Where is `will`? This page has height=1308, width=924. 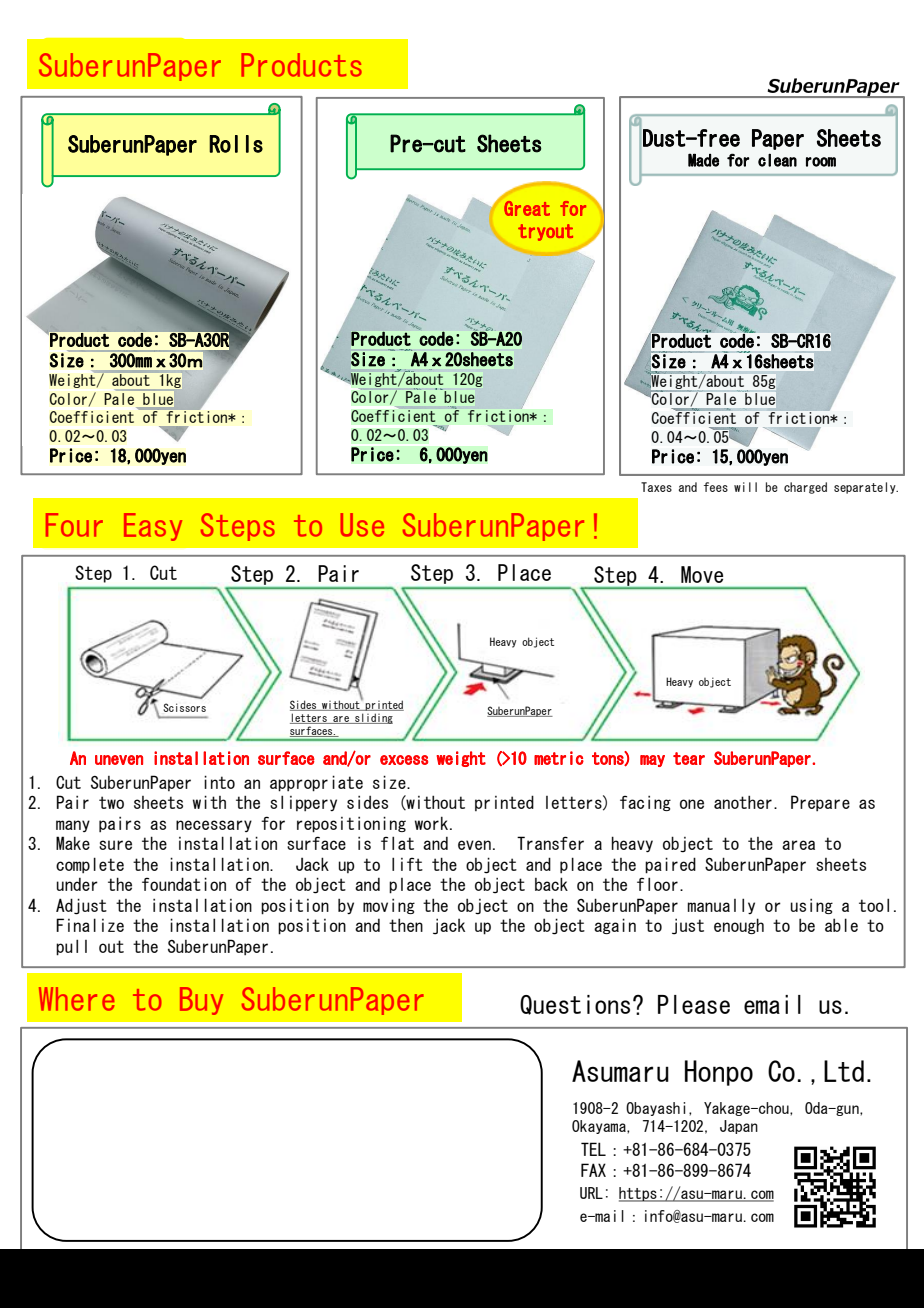 will is located at coordinates (745, 487).
